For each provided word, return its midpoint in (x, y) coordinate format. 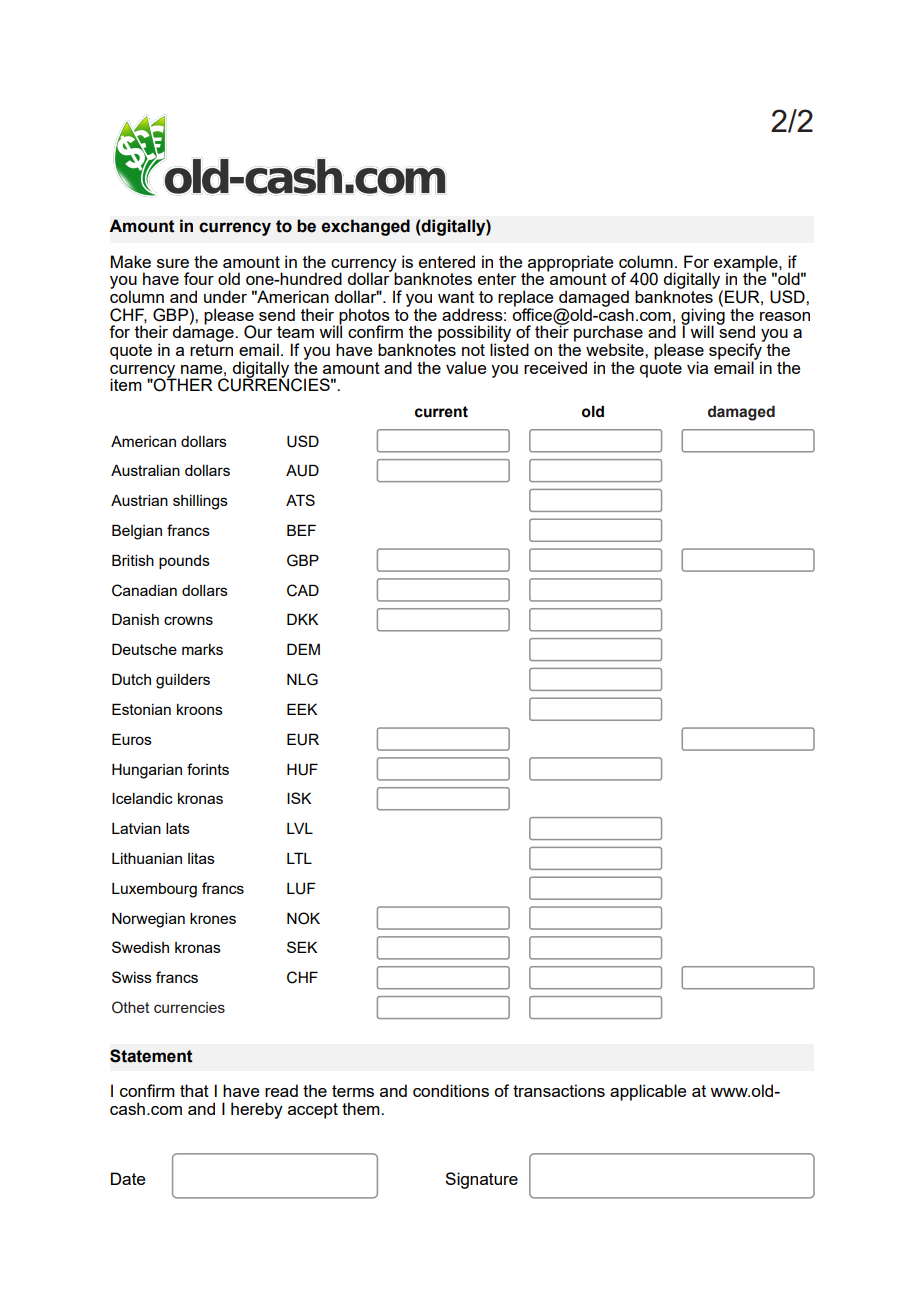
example (747, 264)
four (199, 278)
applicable (648, 1092)
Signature (481, 1180)
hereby (257, 1110)
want (456, 297)
